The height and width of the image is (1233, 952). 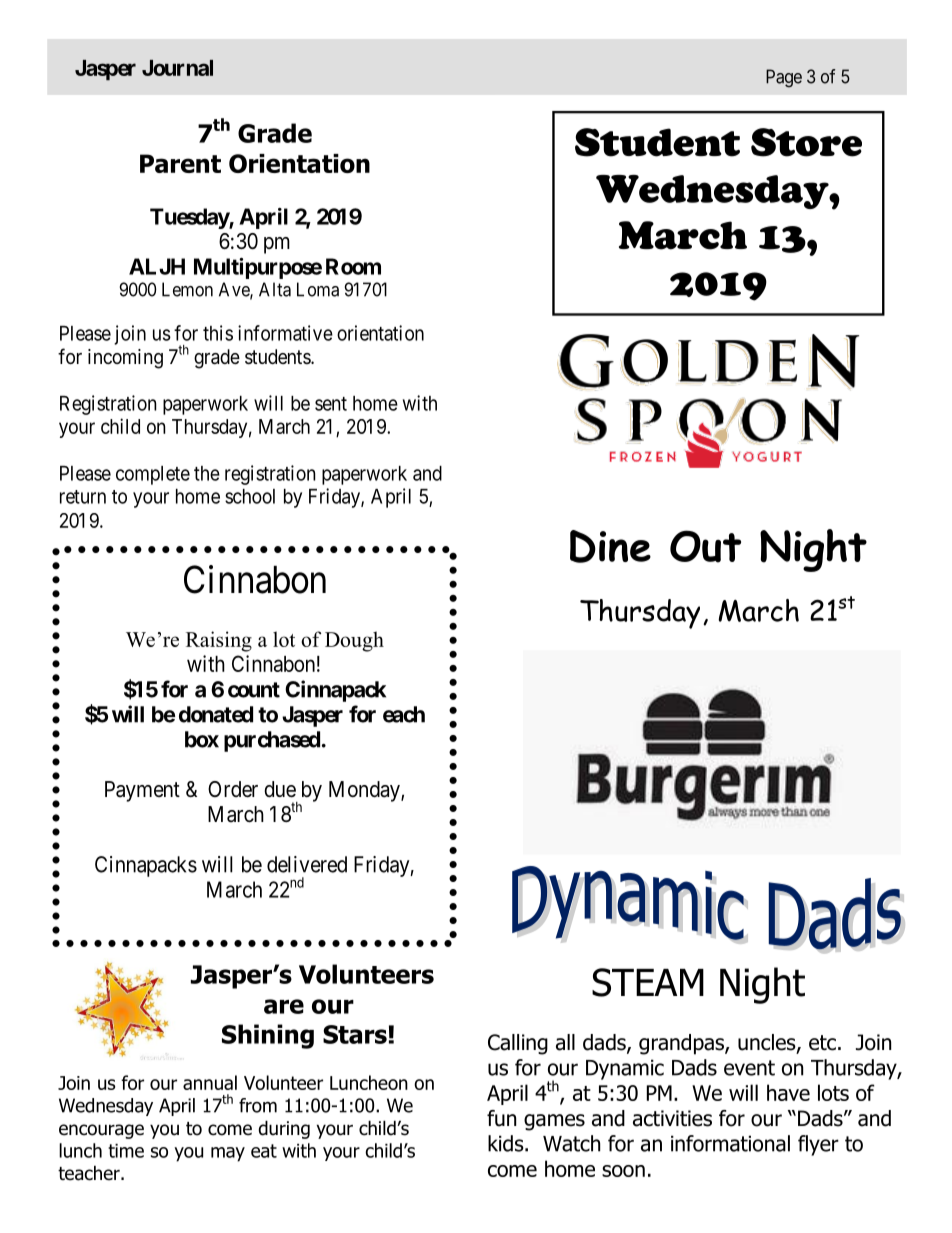 I want to click on informational, so click(x=730, y=1143).
